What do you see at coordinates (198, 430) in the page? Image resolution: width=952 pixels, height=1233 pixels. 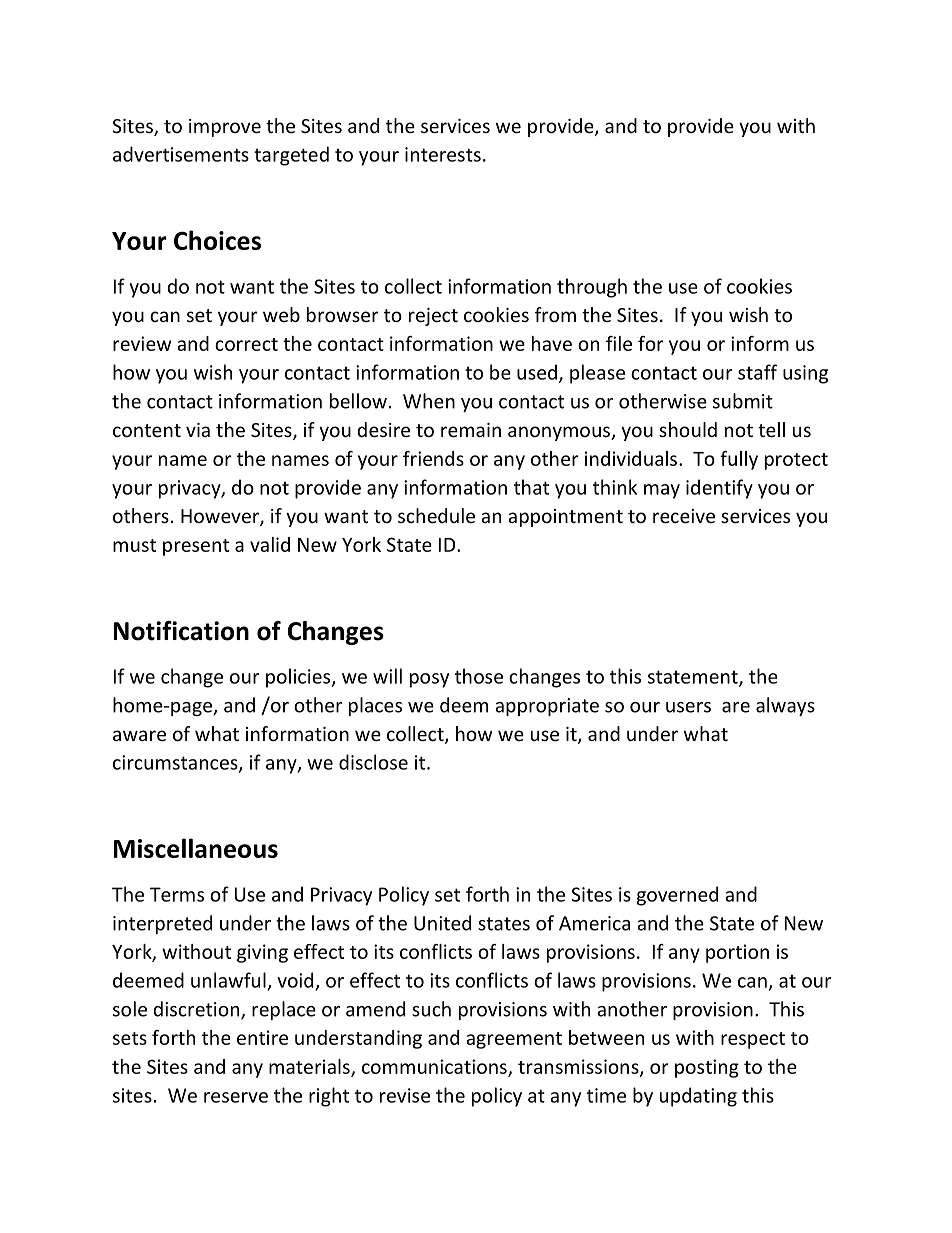 I see `via` at bounding box center [198, 430].
